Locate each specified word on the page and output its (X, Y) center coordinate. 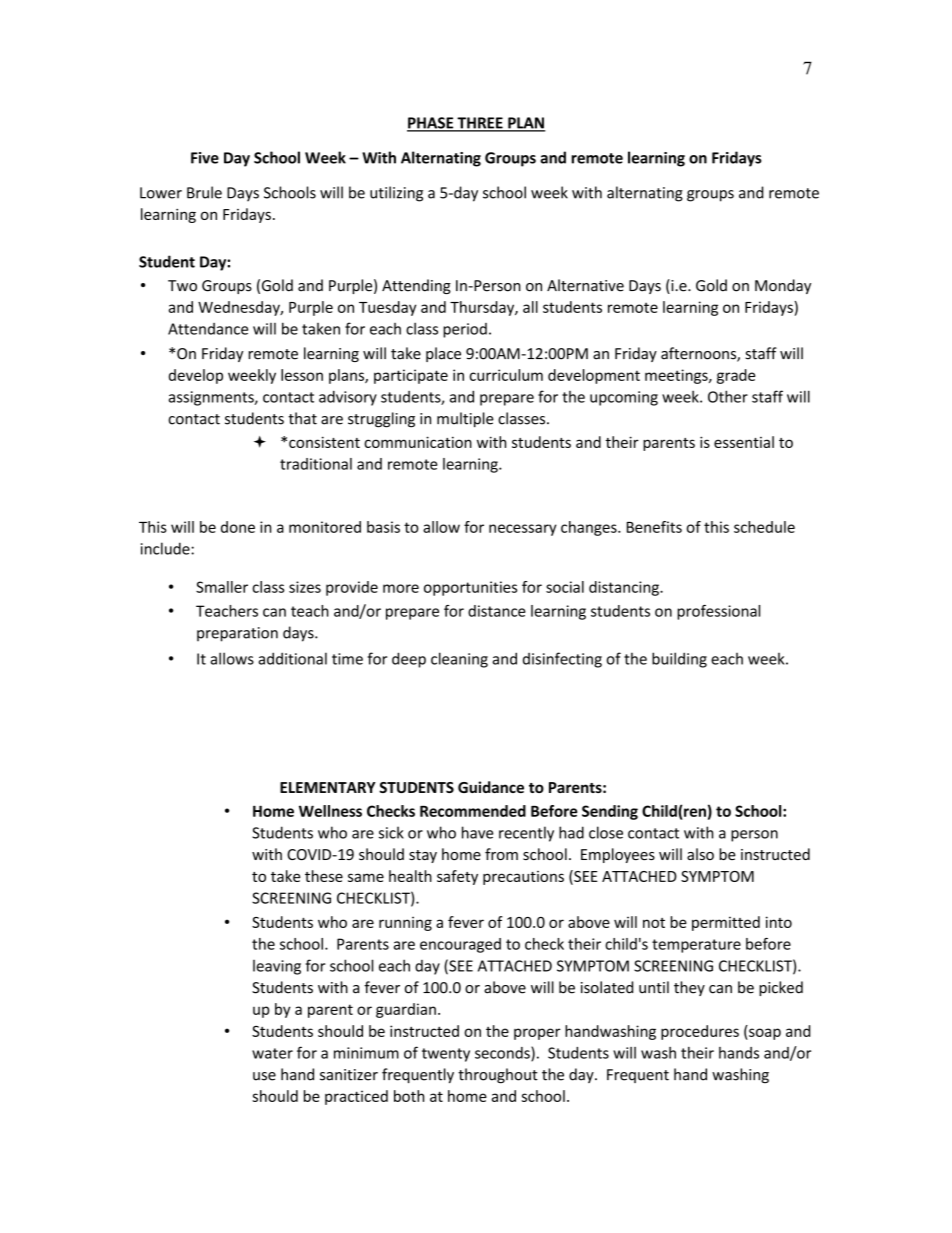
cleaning (459, 660)
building (679, 660)
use (264, 1076)
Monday (783, 286)
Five (205, 158)
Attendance (208, 329)
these (324, 876)
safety (457, 877)
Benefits (654, 527)
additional (292, 658)
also (700, 854)
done (238, 527)
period (465, 330)
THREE (480, 124)
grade (736, 376)
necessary (523, 530)
